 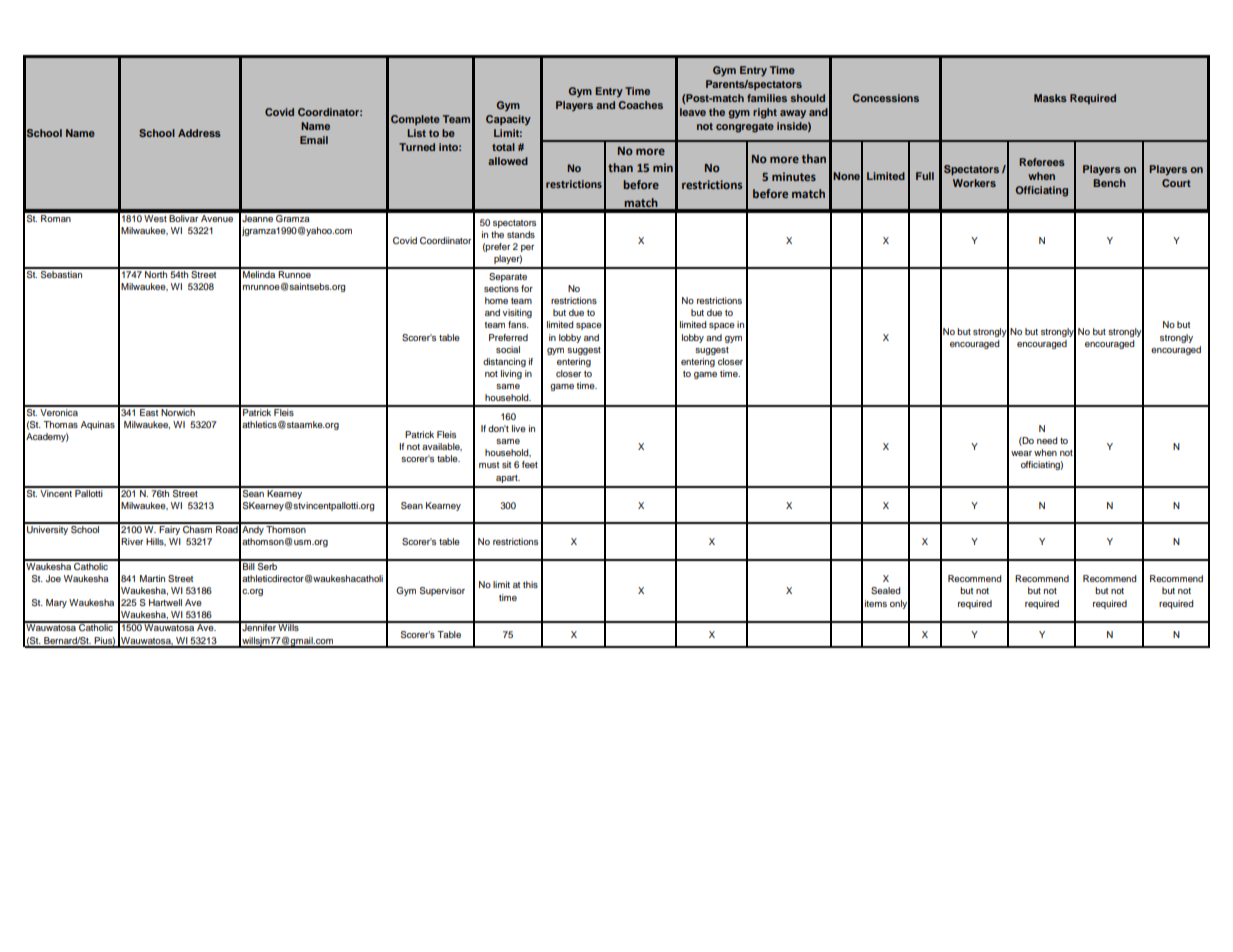 I want to click on need, so click(x=1047, y=440).
